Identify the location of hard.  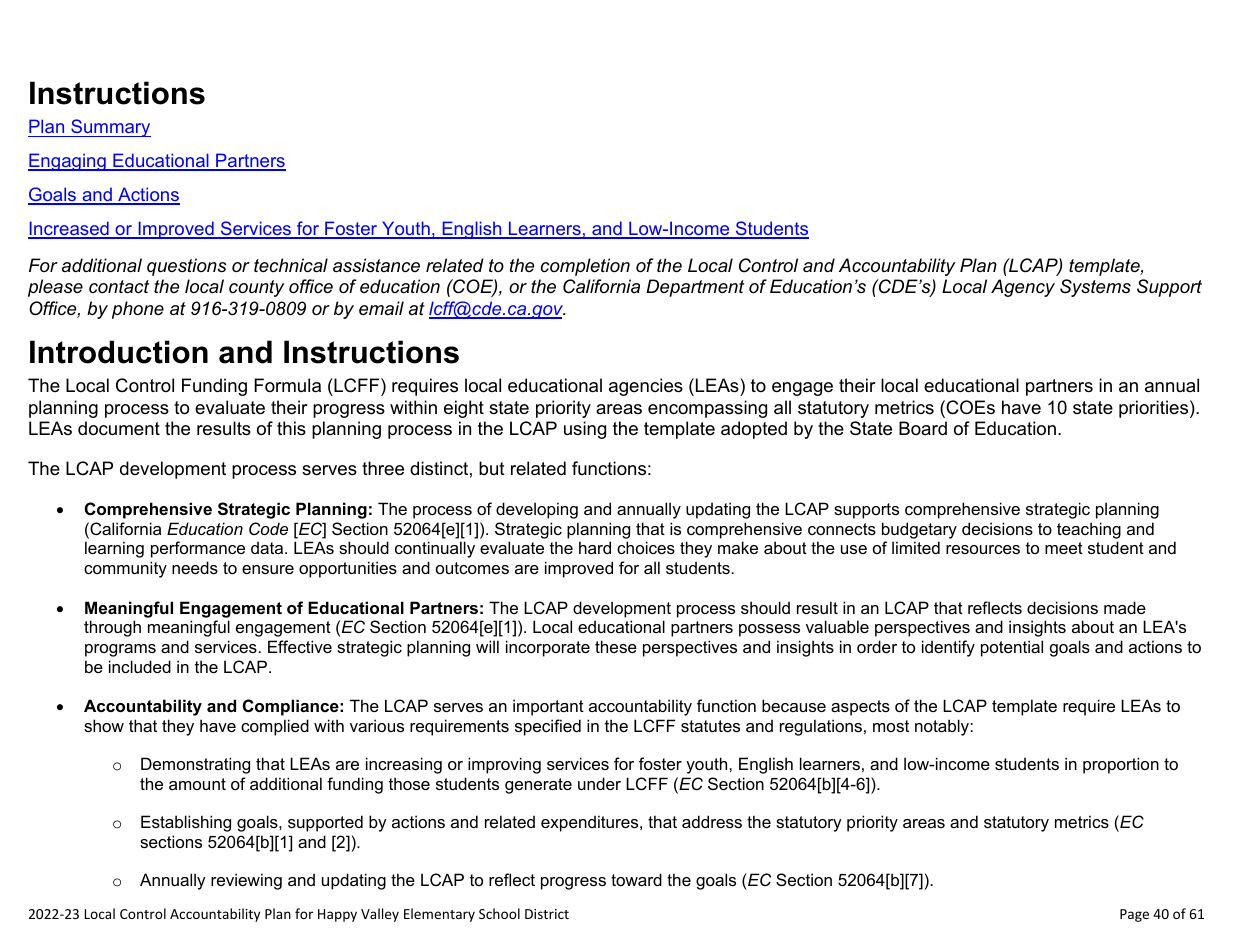
(595, 547).
